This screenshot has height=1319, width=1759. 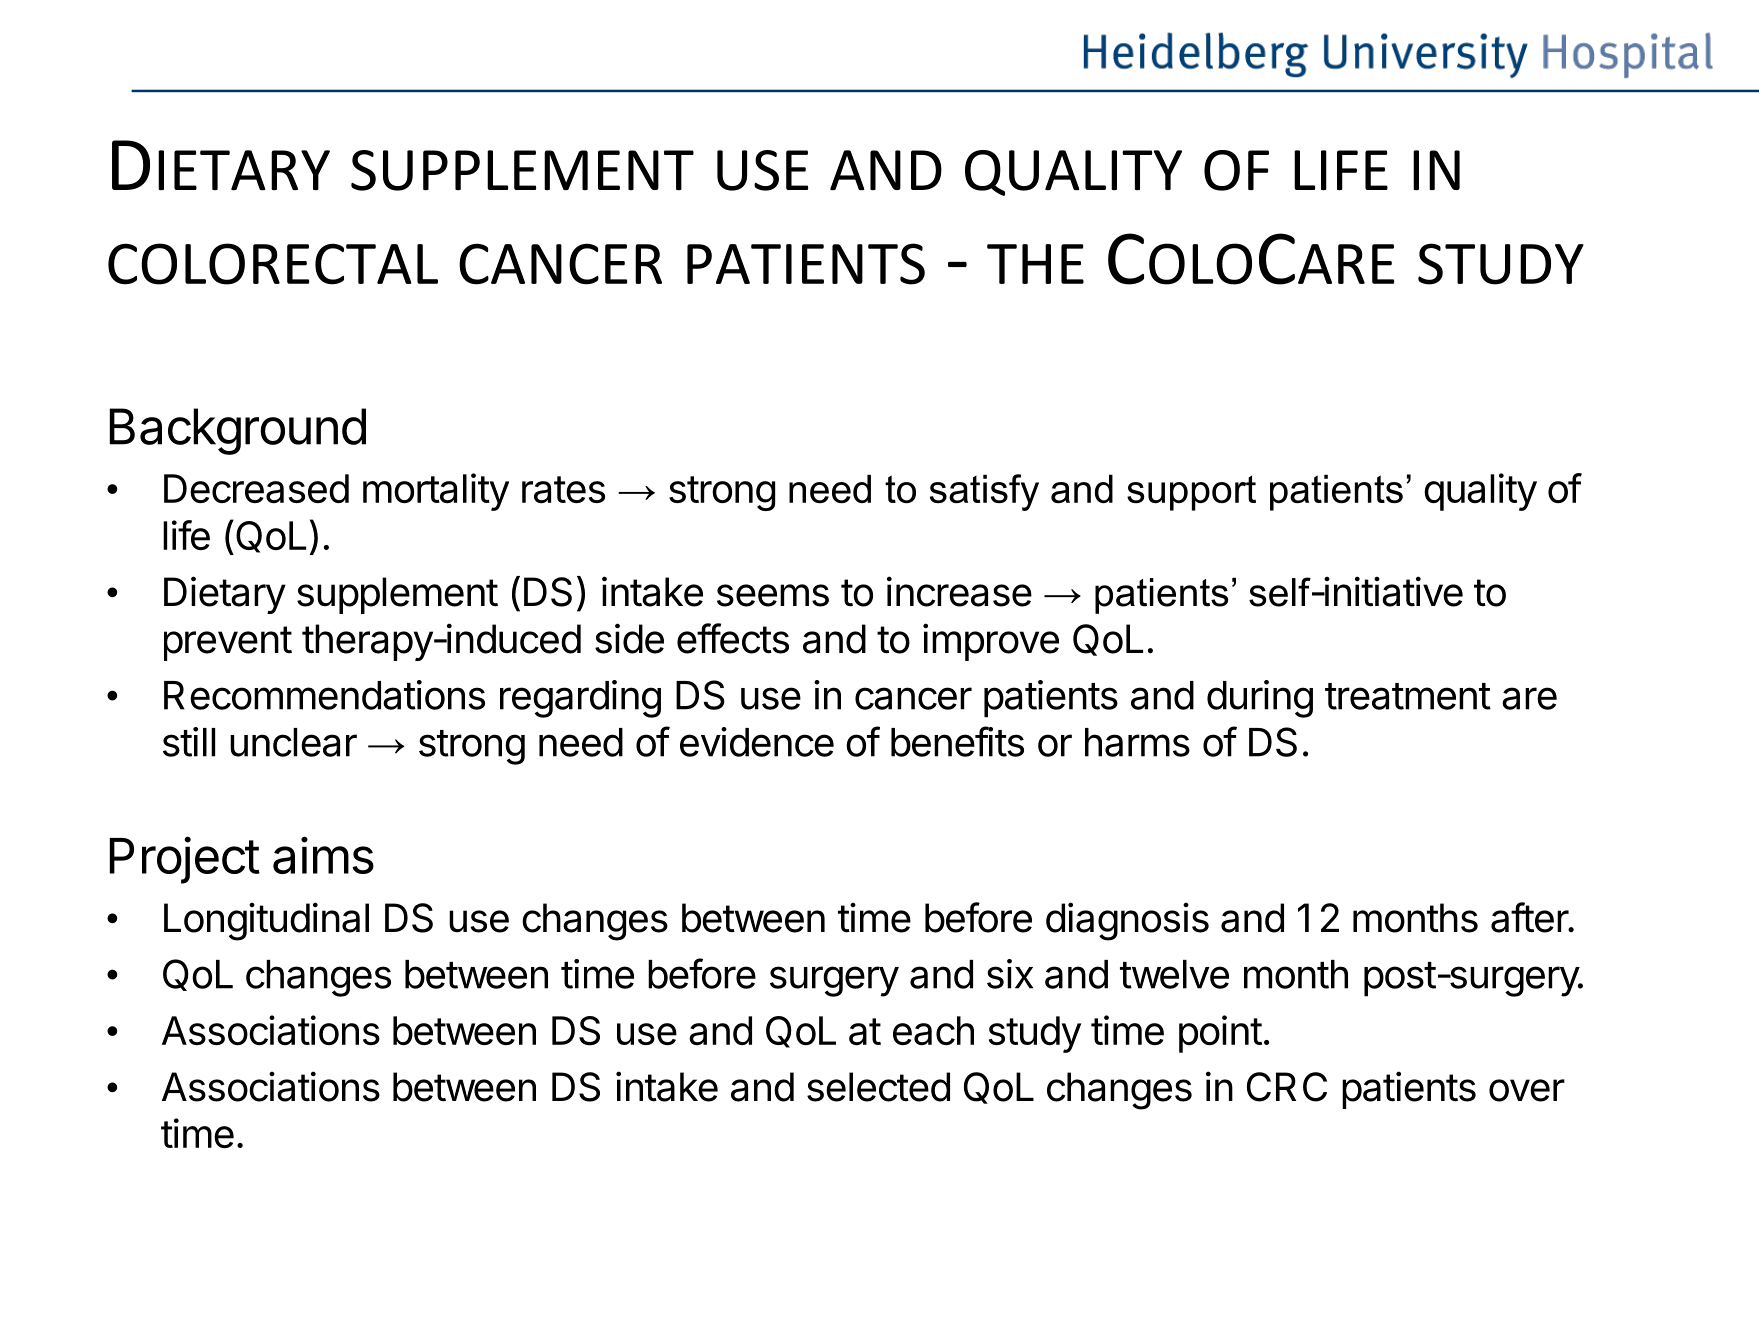 What do you see at coordinates (1191, 493) in the screenshot?
I see `support` at bounding box center [1191, 493].
